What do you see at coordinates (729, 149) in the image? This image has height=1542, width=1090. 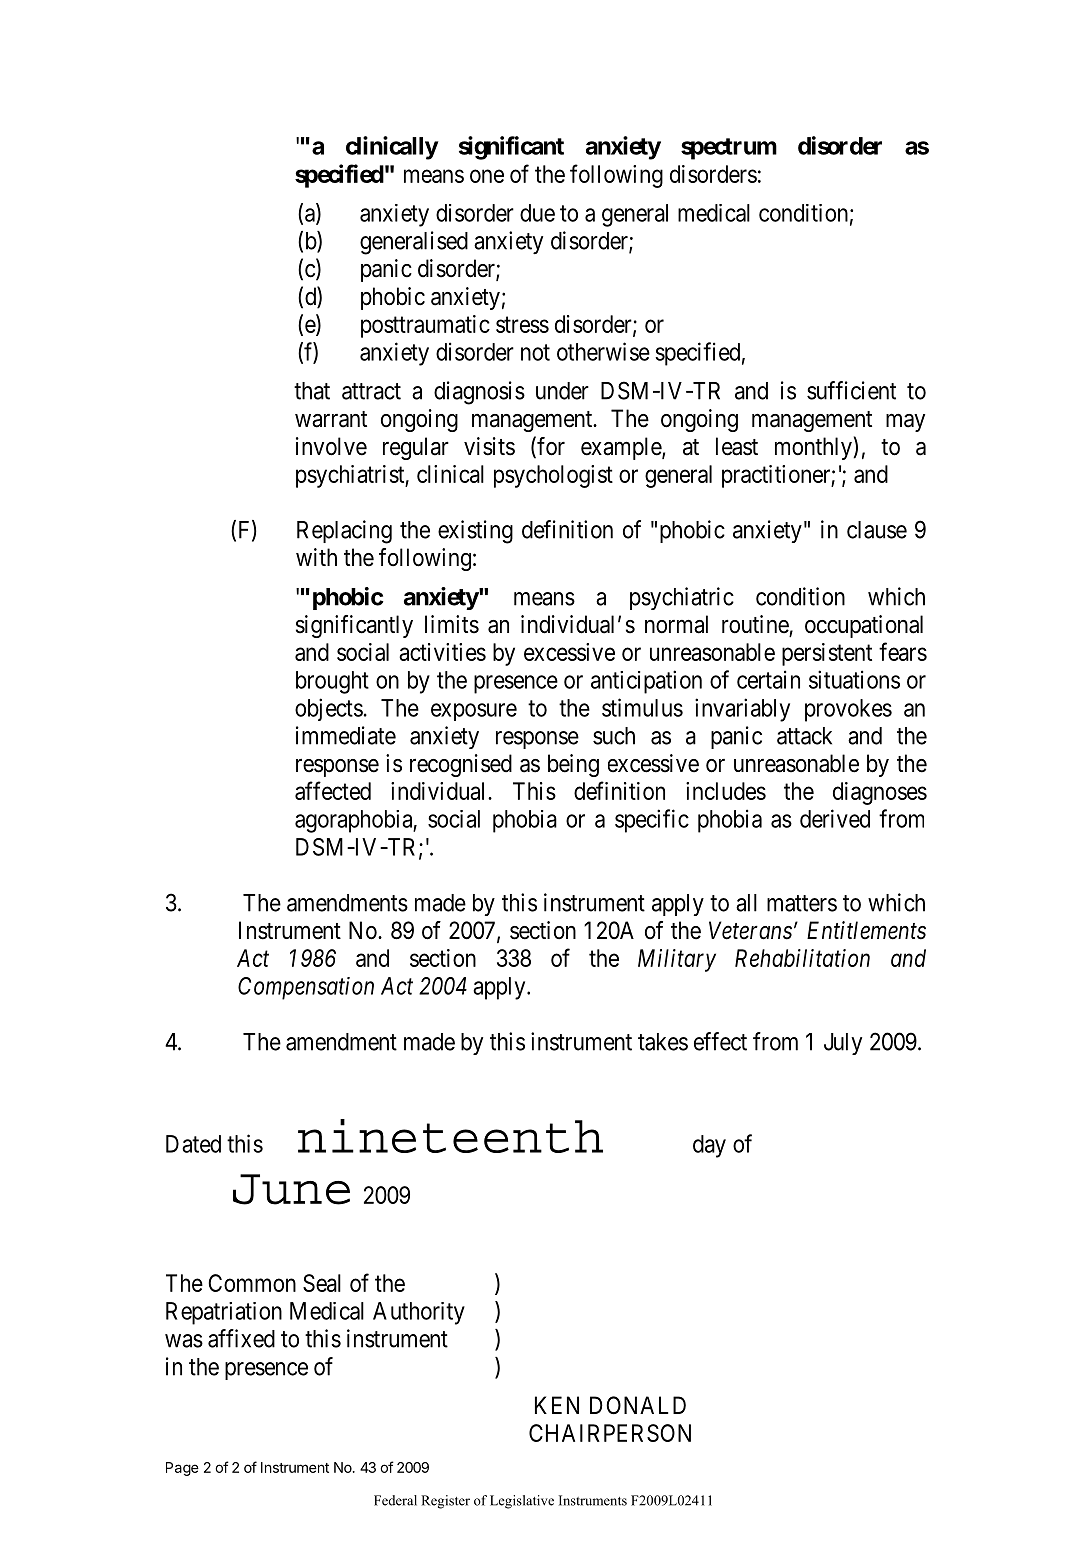 I see `spectrum` at bounding box center [729, 149].
